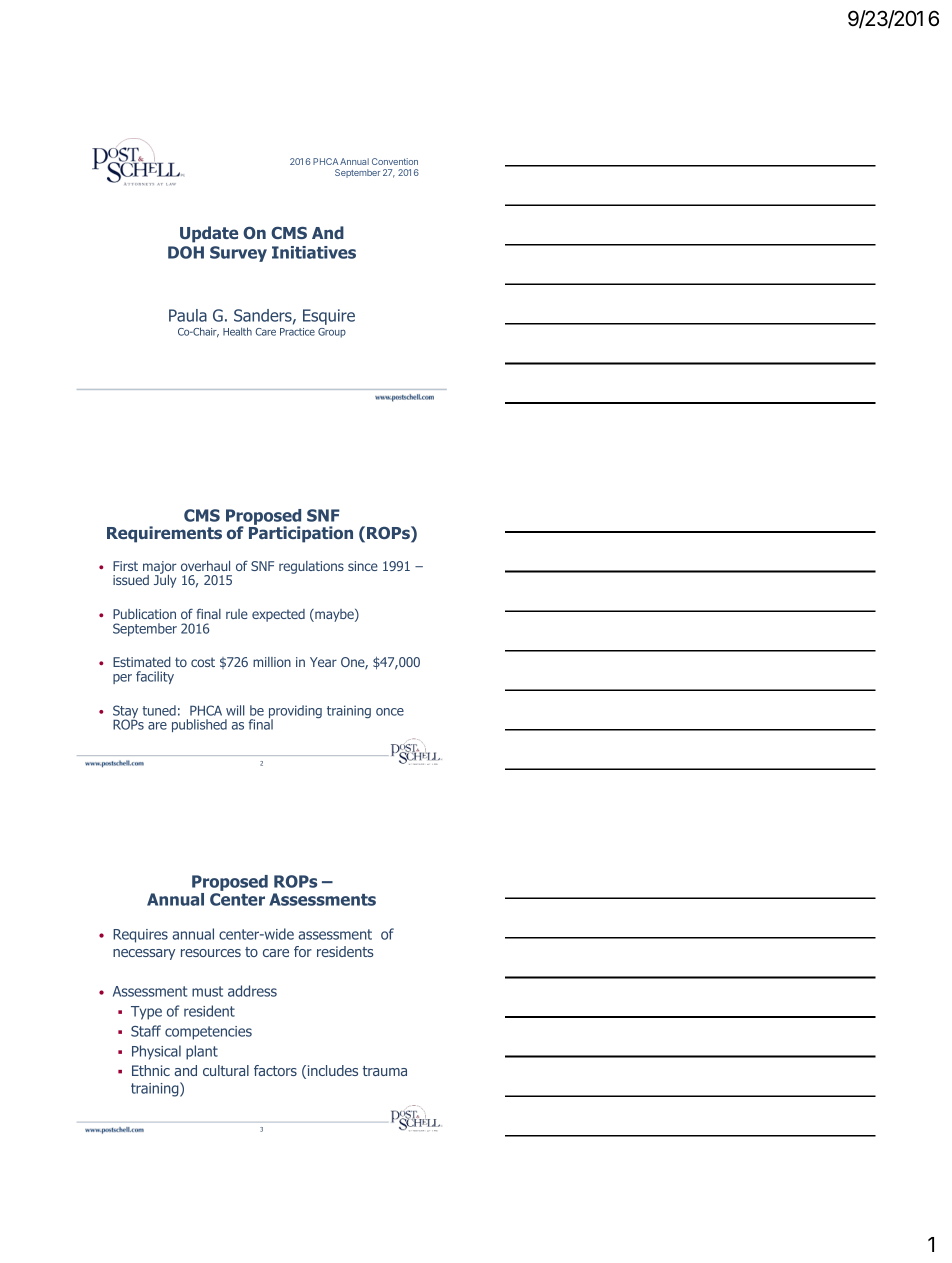 The width and height of the document is (952, 1263). Describe the element at coordinates (156, 1052) in the document. I see `Physical` at that location.
